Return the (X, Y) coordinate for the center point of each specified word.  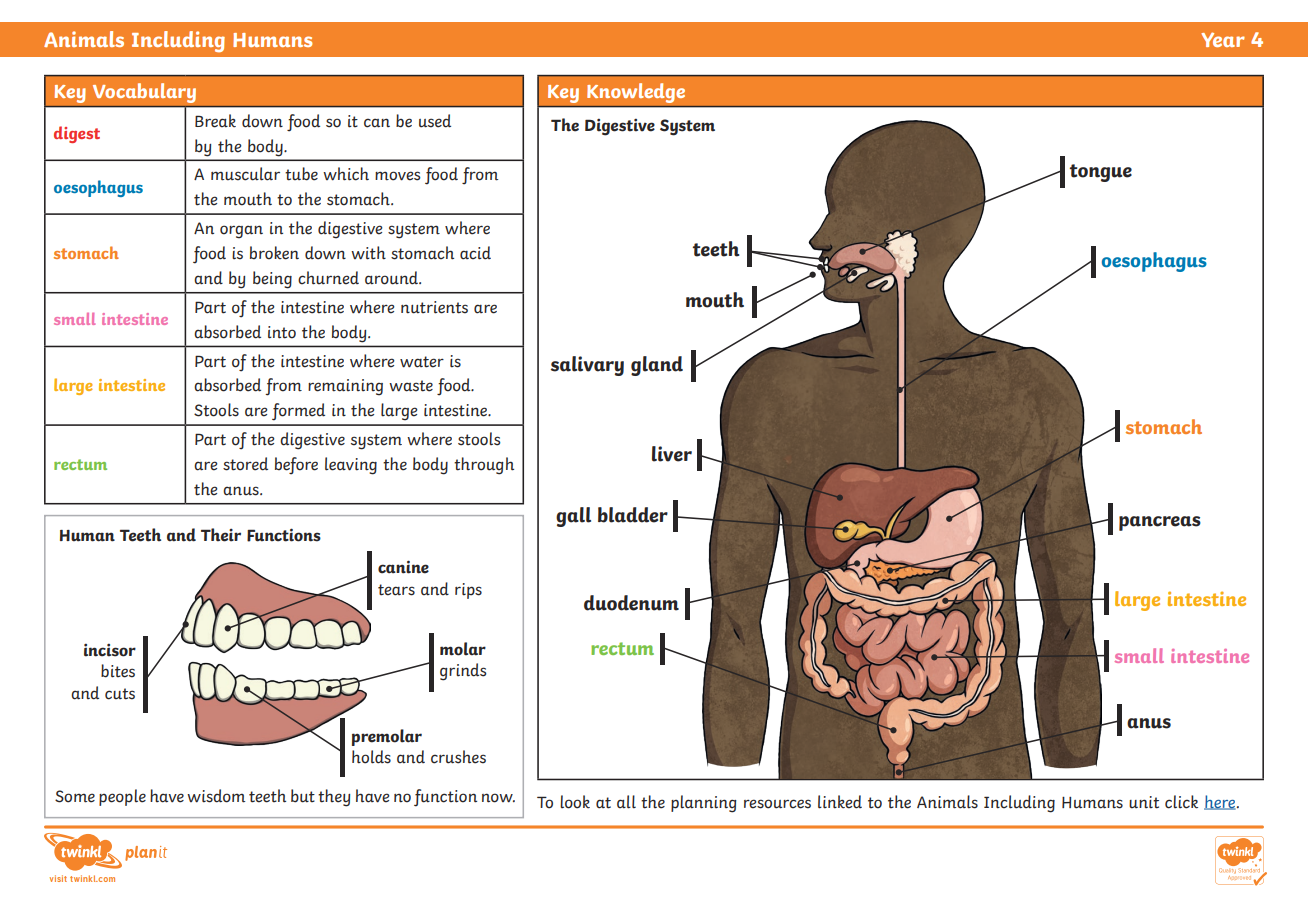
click (1181, 802)
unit (1144, 802)
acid (475, 253)
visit (58, 878)
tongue (1101, 173)
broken (274, 253)
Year (1223, 39)
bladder (633, 515)
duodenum (631, 603)
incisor (110, 650)
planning (704, 804)
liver (672, 454)
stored (245, 464)
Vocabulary (144, 93)
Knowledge (636, 93)
